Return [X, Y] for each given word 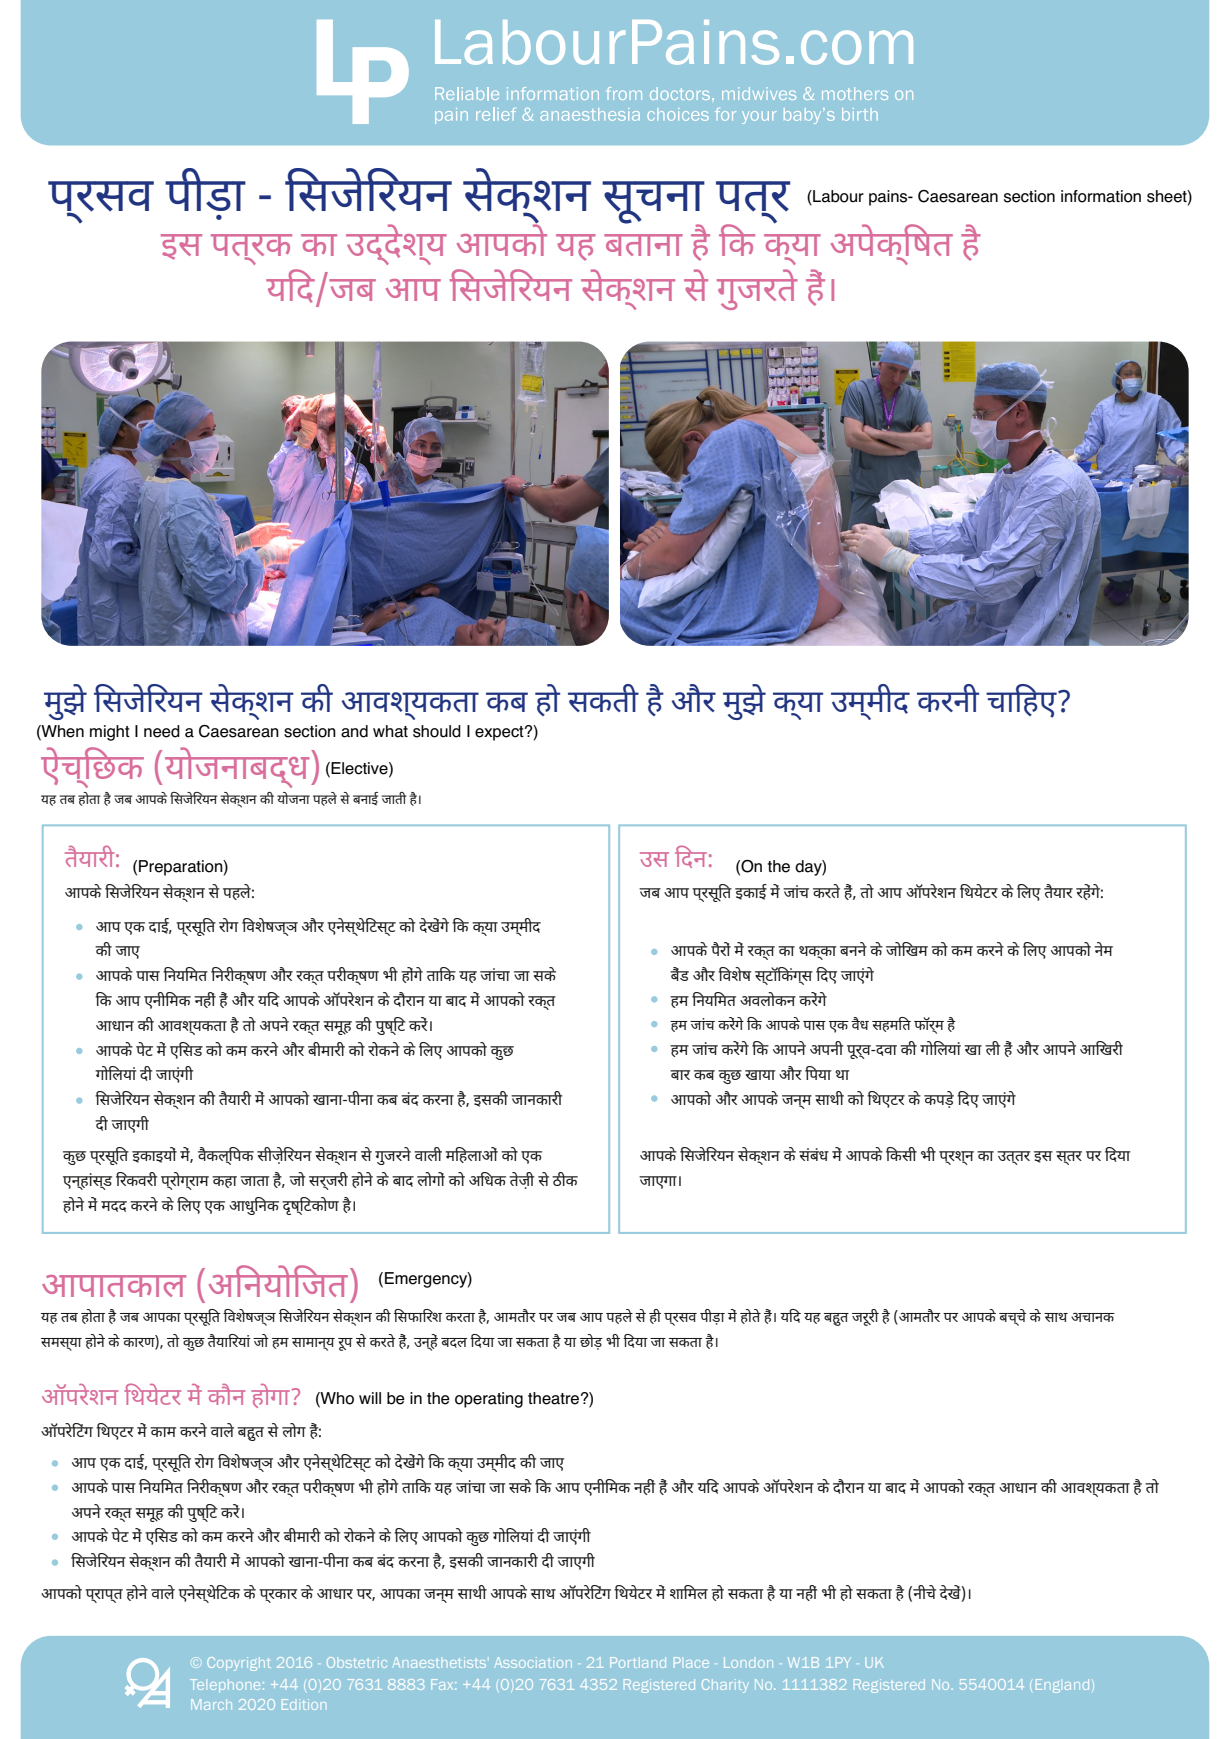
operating [489, 1400]
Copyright [239, 1664]
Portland [638, 1662]
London [748, 1662]
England [1062, 1686]
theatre [553, 1398]
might [110, 733]
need [162, 731]
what [390, 731]
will [370, 1398]
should [437, 731]
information [1101, 196]
